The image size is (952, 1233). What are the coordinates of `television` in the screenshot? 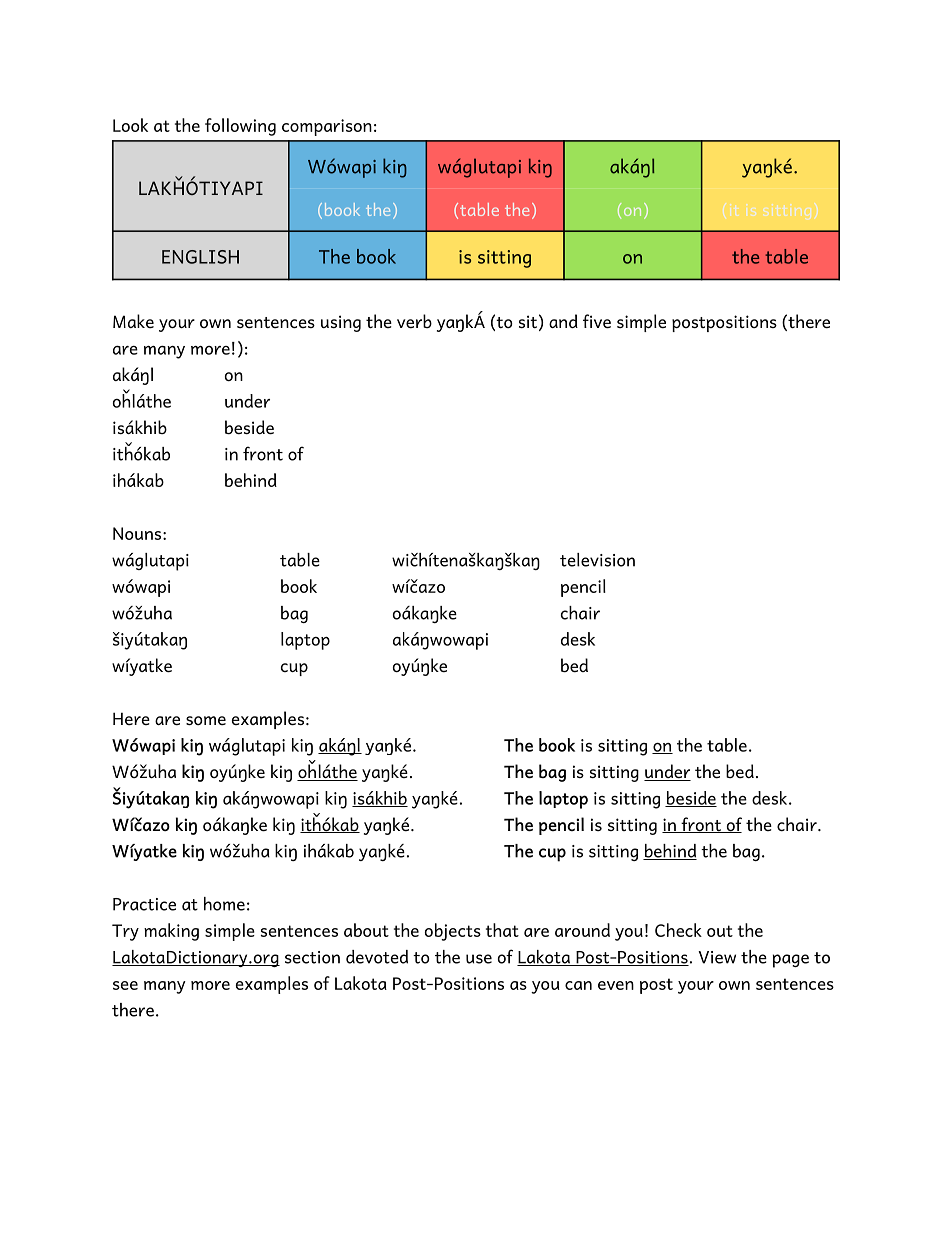 It's located at (597, 560).
